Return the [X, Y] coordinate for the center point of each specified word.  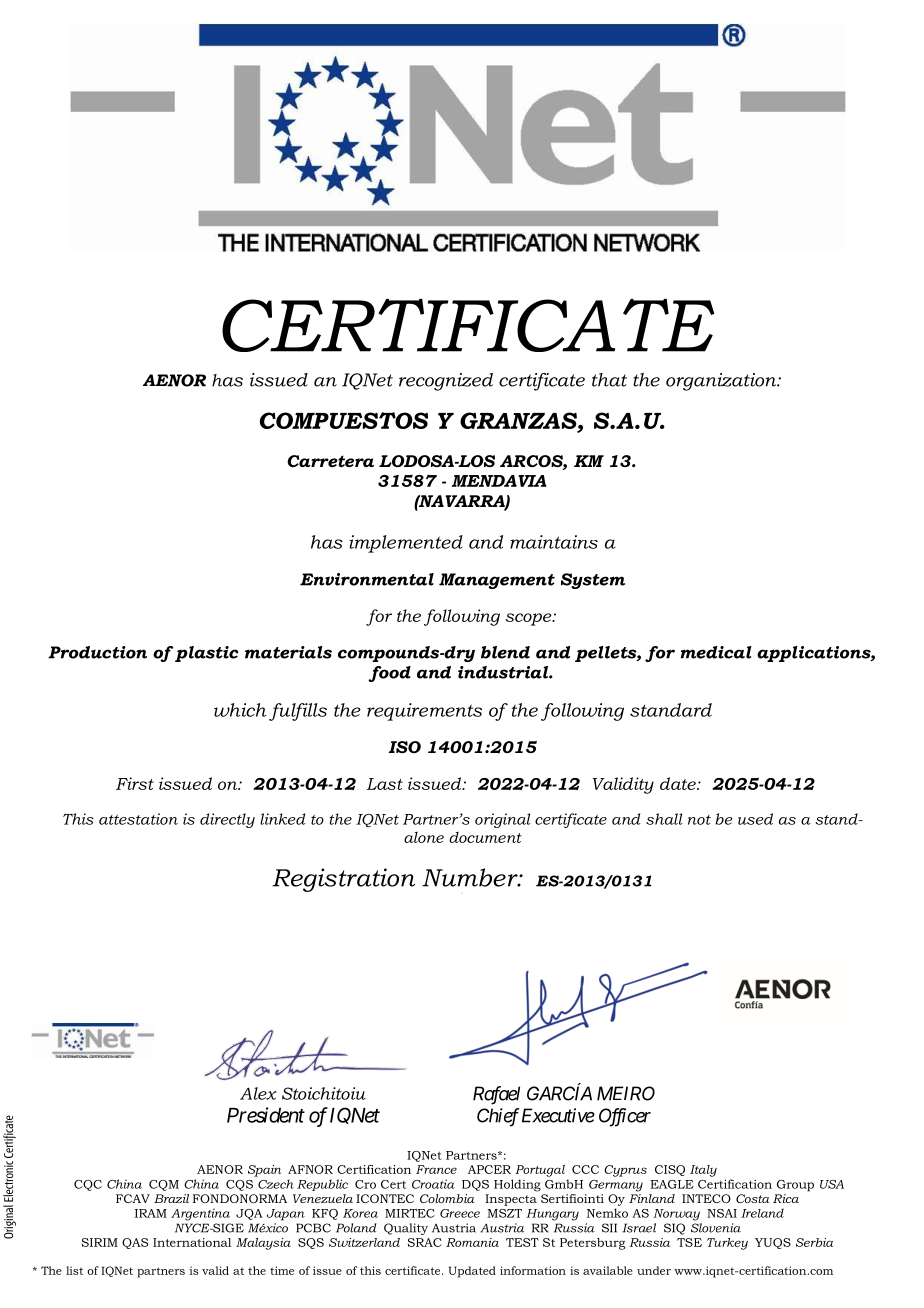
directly [227, 820]
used [755, 819]
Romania [472, 1242]
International [192, 1242]
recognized [446, 382]
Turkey [727, 1244]
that [609, 380]
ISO [404, 747]
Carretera [330, 461]
